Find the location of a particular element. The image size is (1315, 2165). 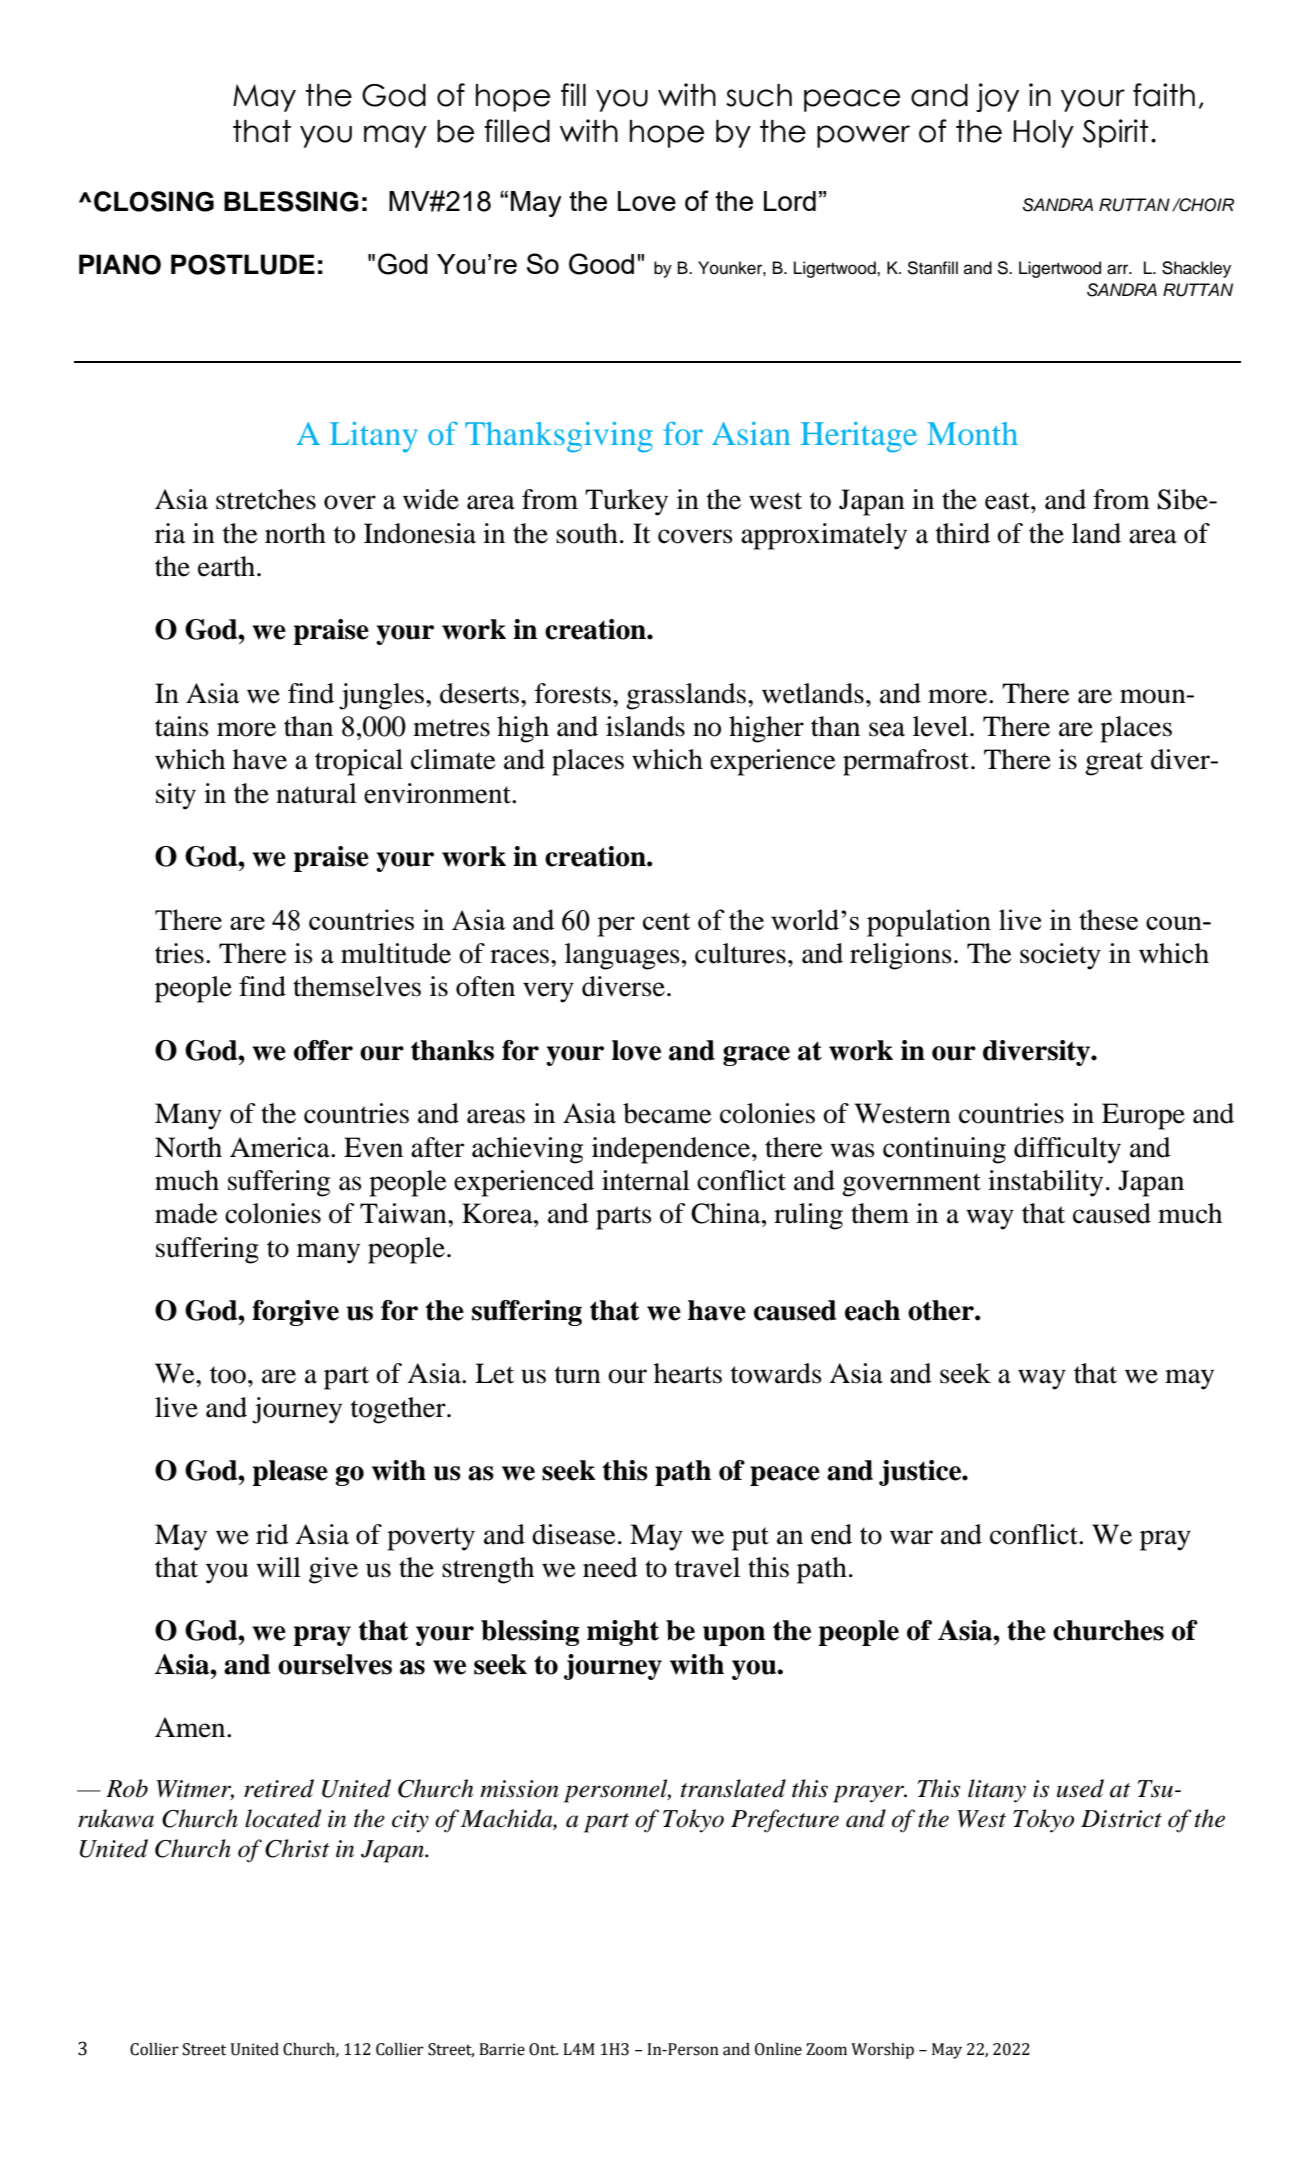

rid is located at coordinates (272, 1534).
